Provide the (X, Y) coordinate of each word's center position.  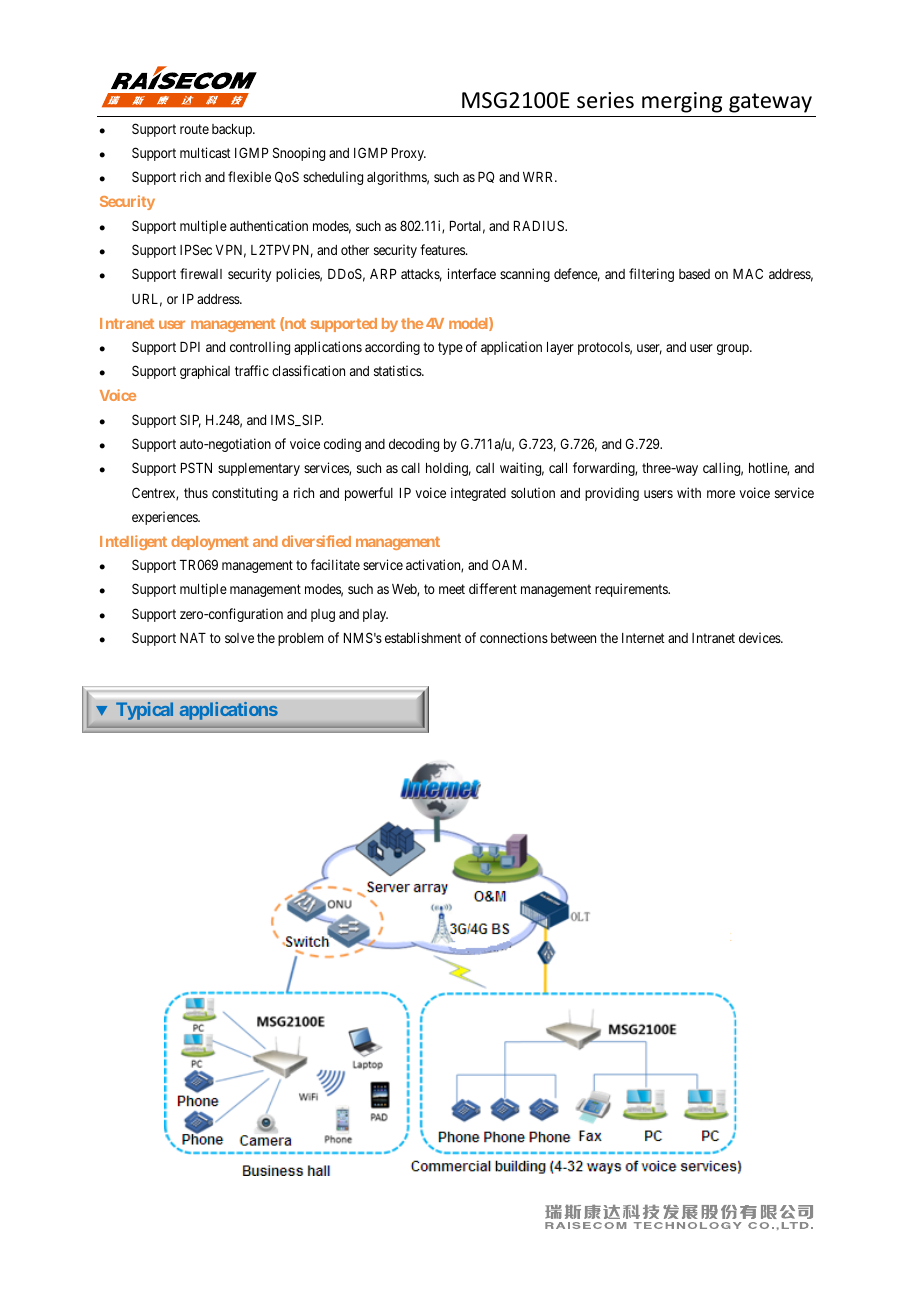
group (734, 349)
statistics (398, 370)
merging (682, 102)
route (194, 129)
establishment (423, 637)
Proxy (409, 154)
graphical (205, 372)
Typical (144, 711)
